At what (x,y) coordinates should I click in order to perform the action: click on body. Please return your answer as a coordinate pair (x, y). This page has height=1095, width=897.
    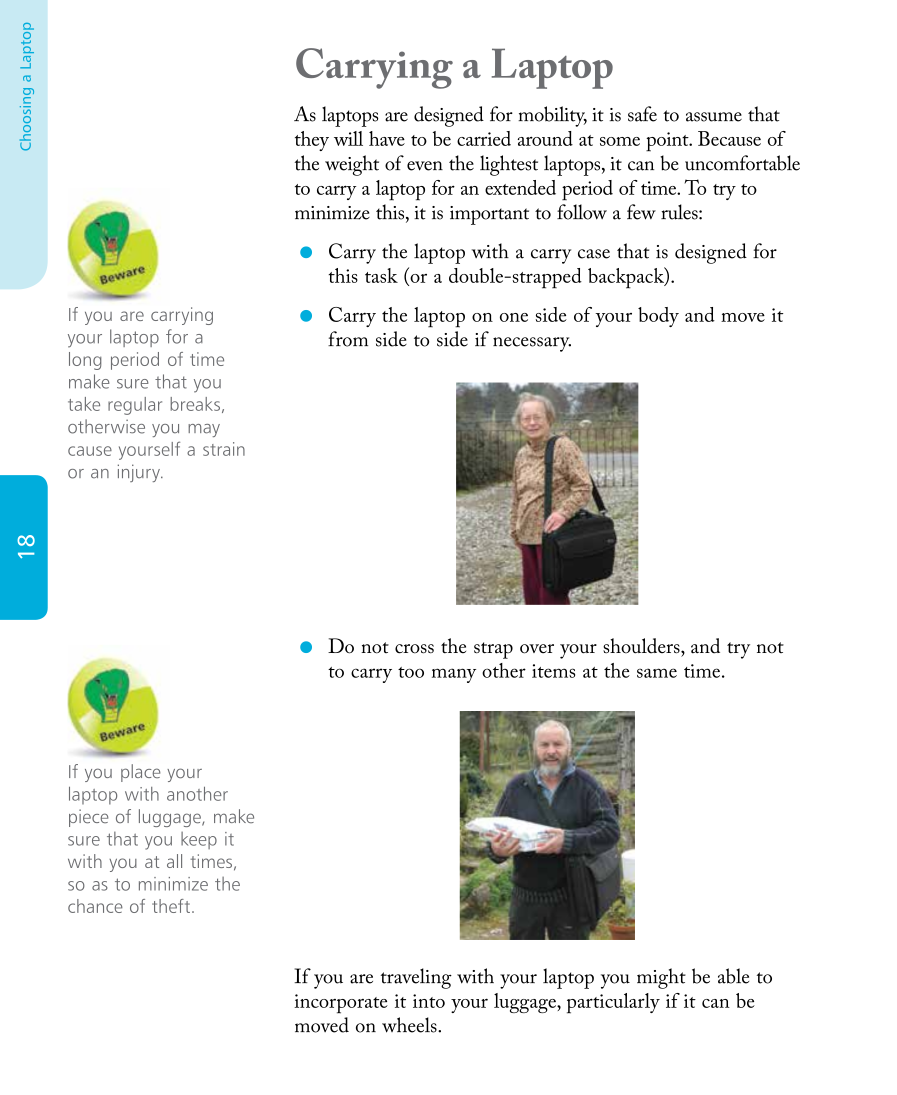
    Looking at the image, I should click on (658, 317).
